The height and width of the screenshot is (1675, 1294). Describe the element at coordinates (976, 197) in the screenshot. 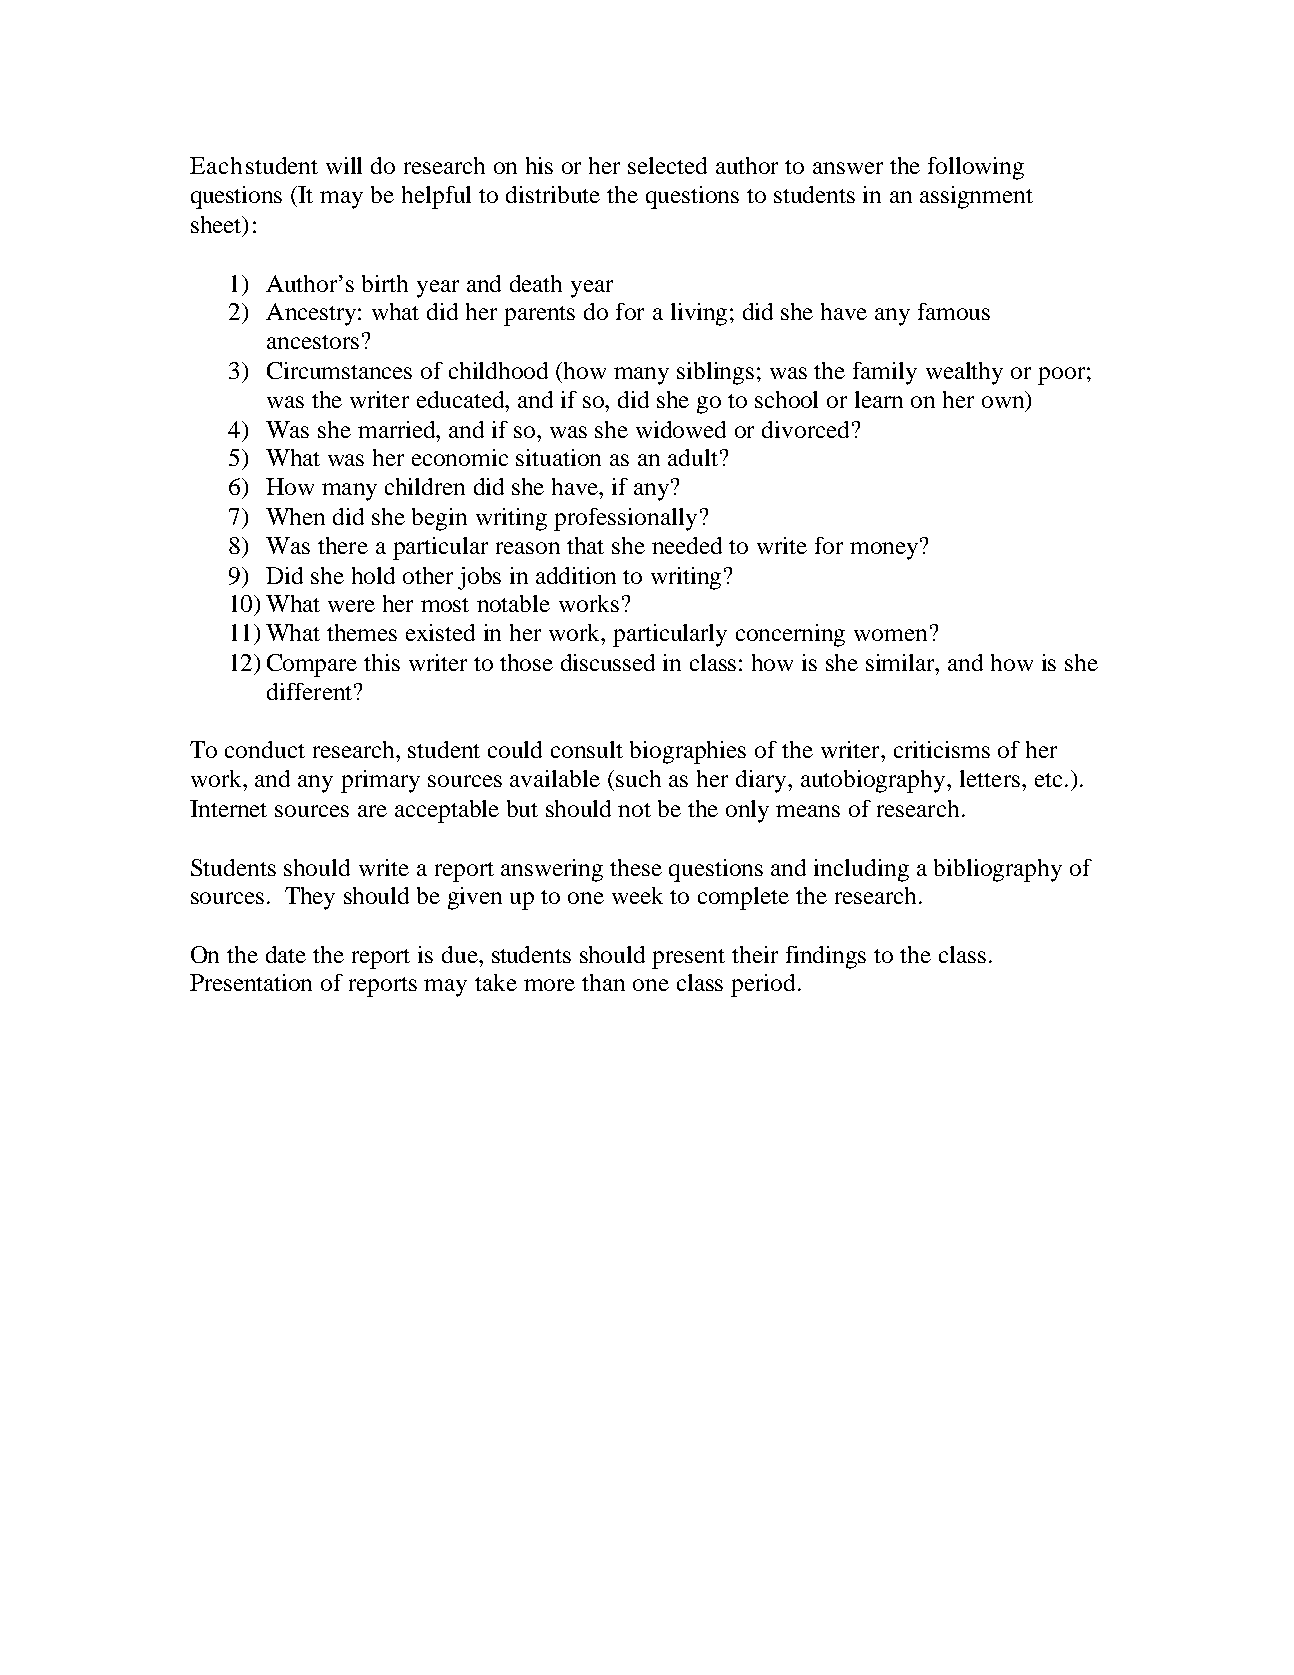

I see `assignment` at that location.
